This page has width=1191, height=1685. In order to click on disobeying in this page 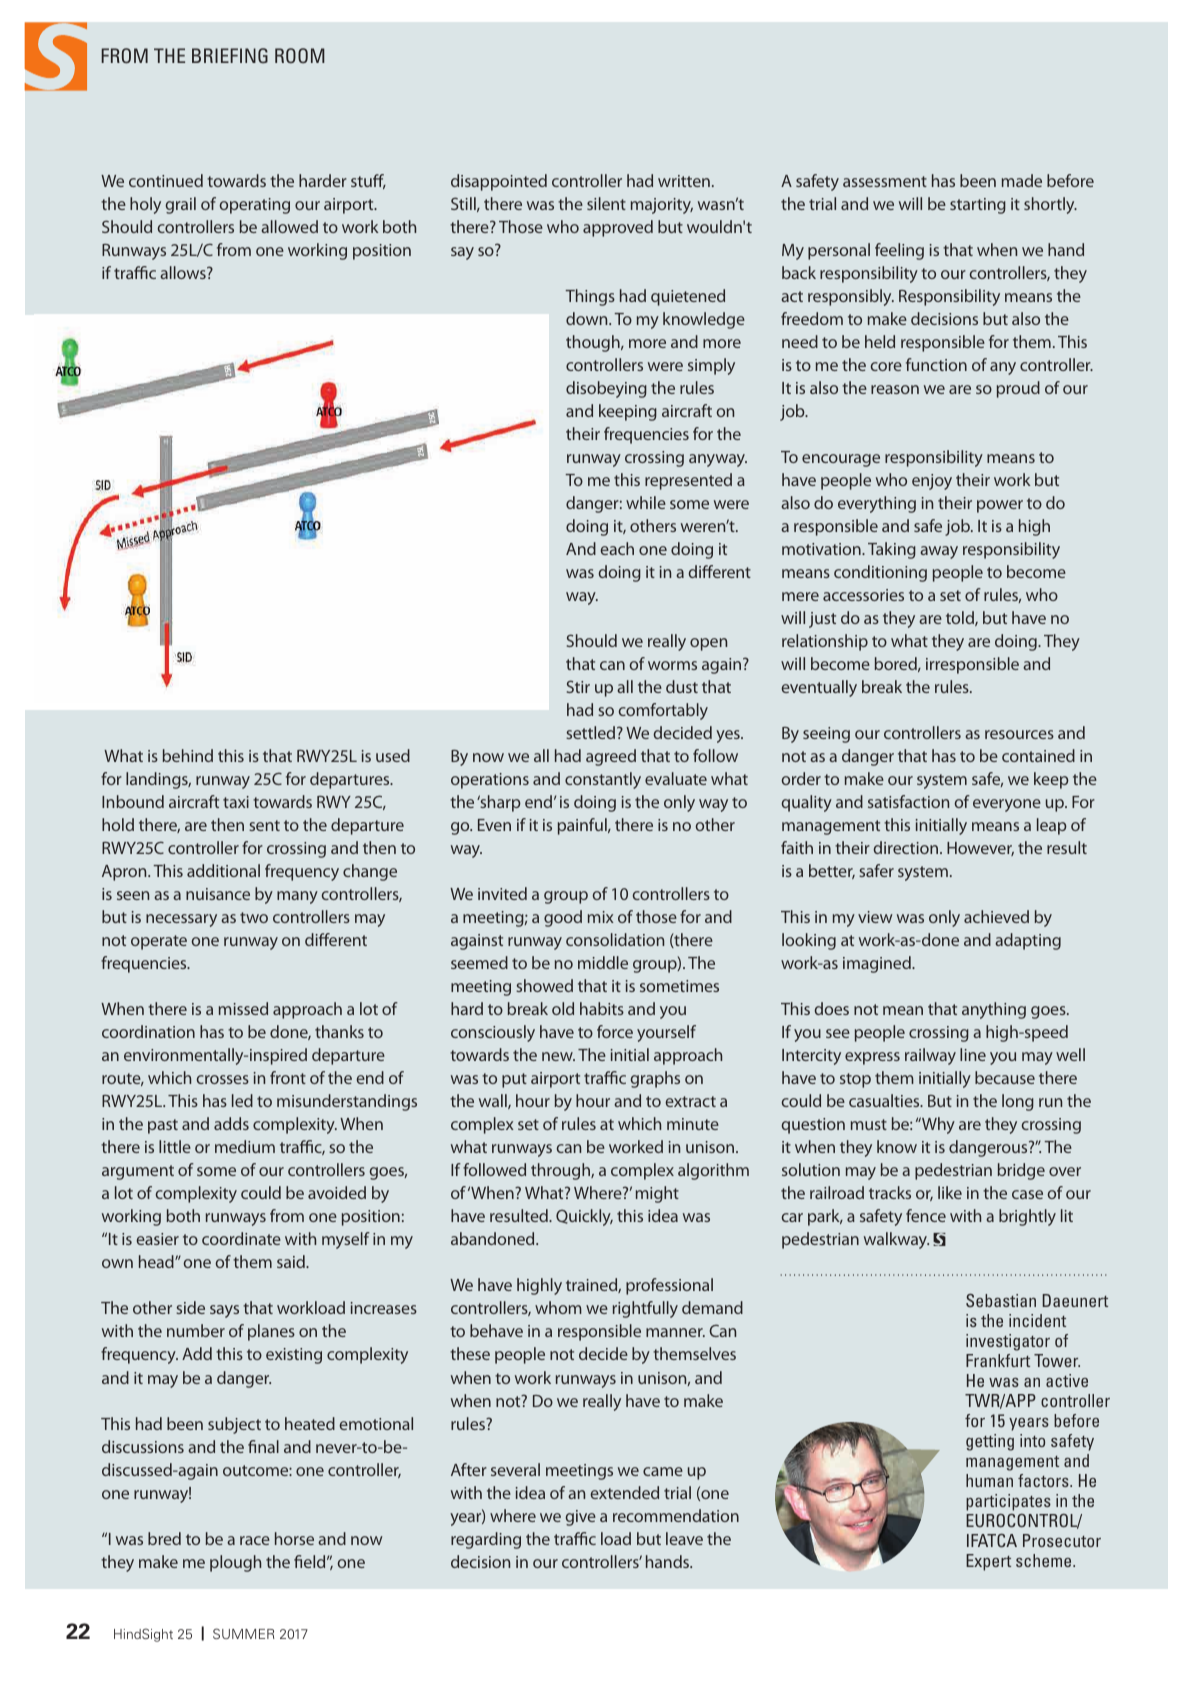, I will do `click(606, 389)`.
